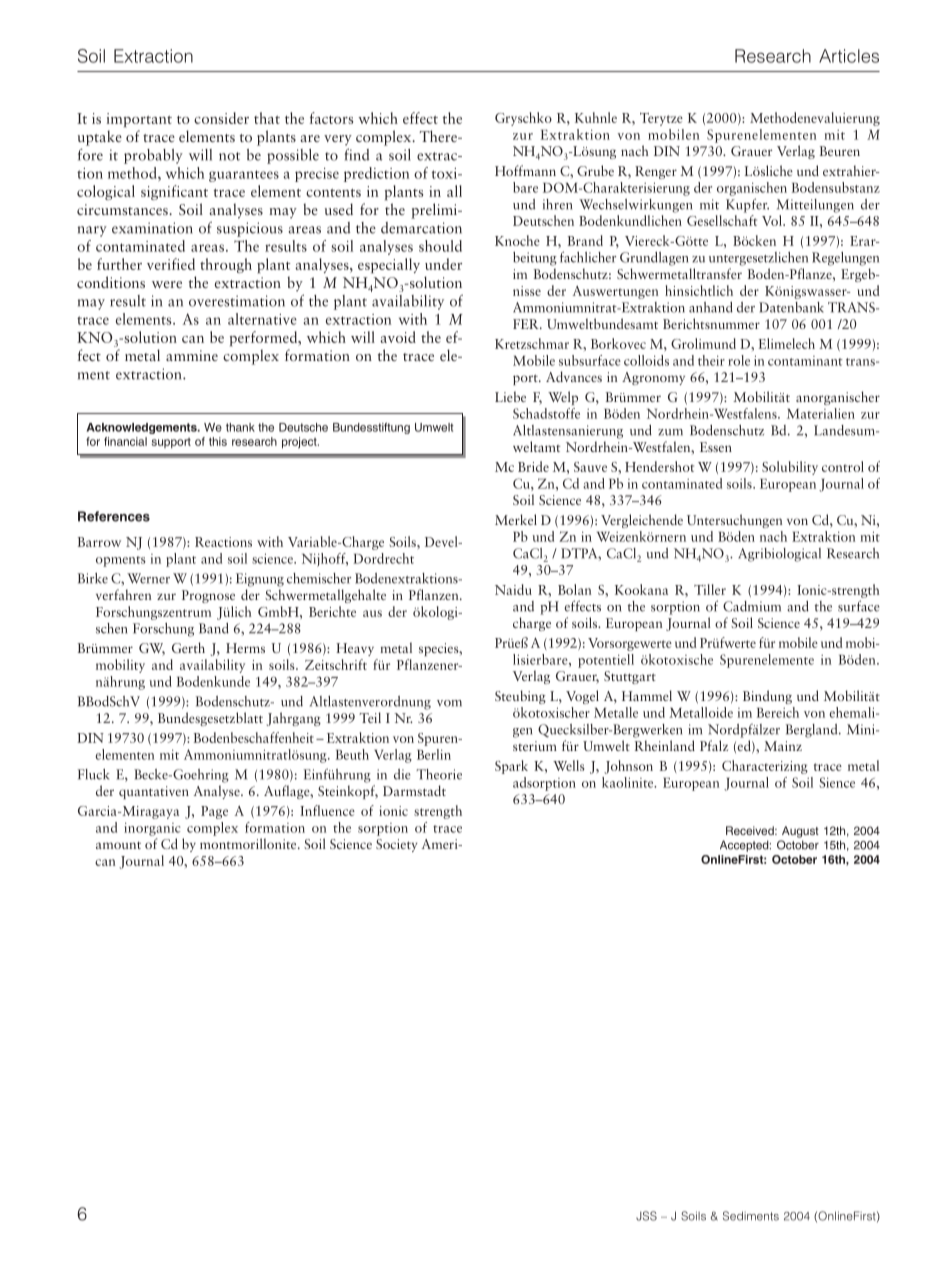 The height and width of the image is (1271, 952). Describe the element at coordinates (439, 774) in the image. I see `Theorie` at that location.
